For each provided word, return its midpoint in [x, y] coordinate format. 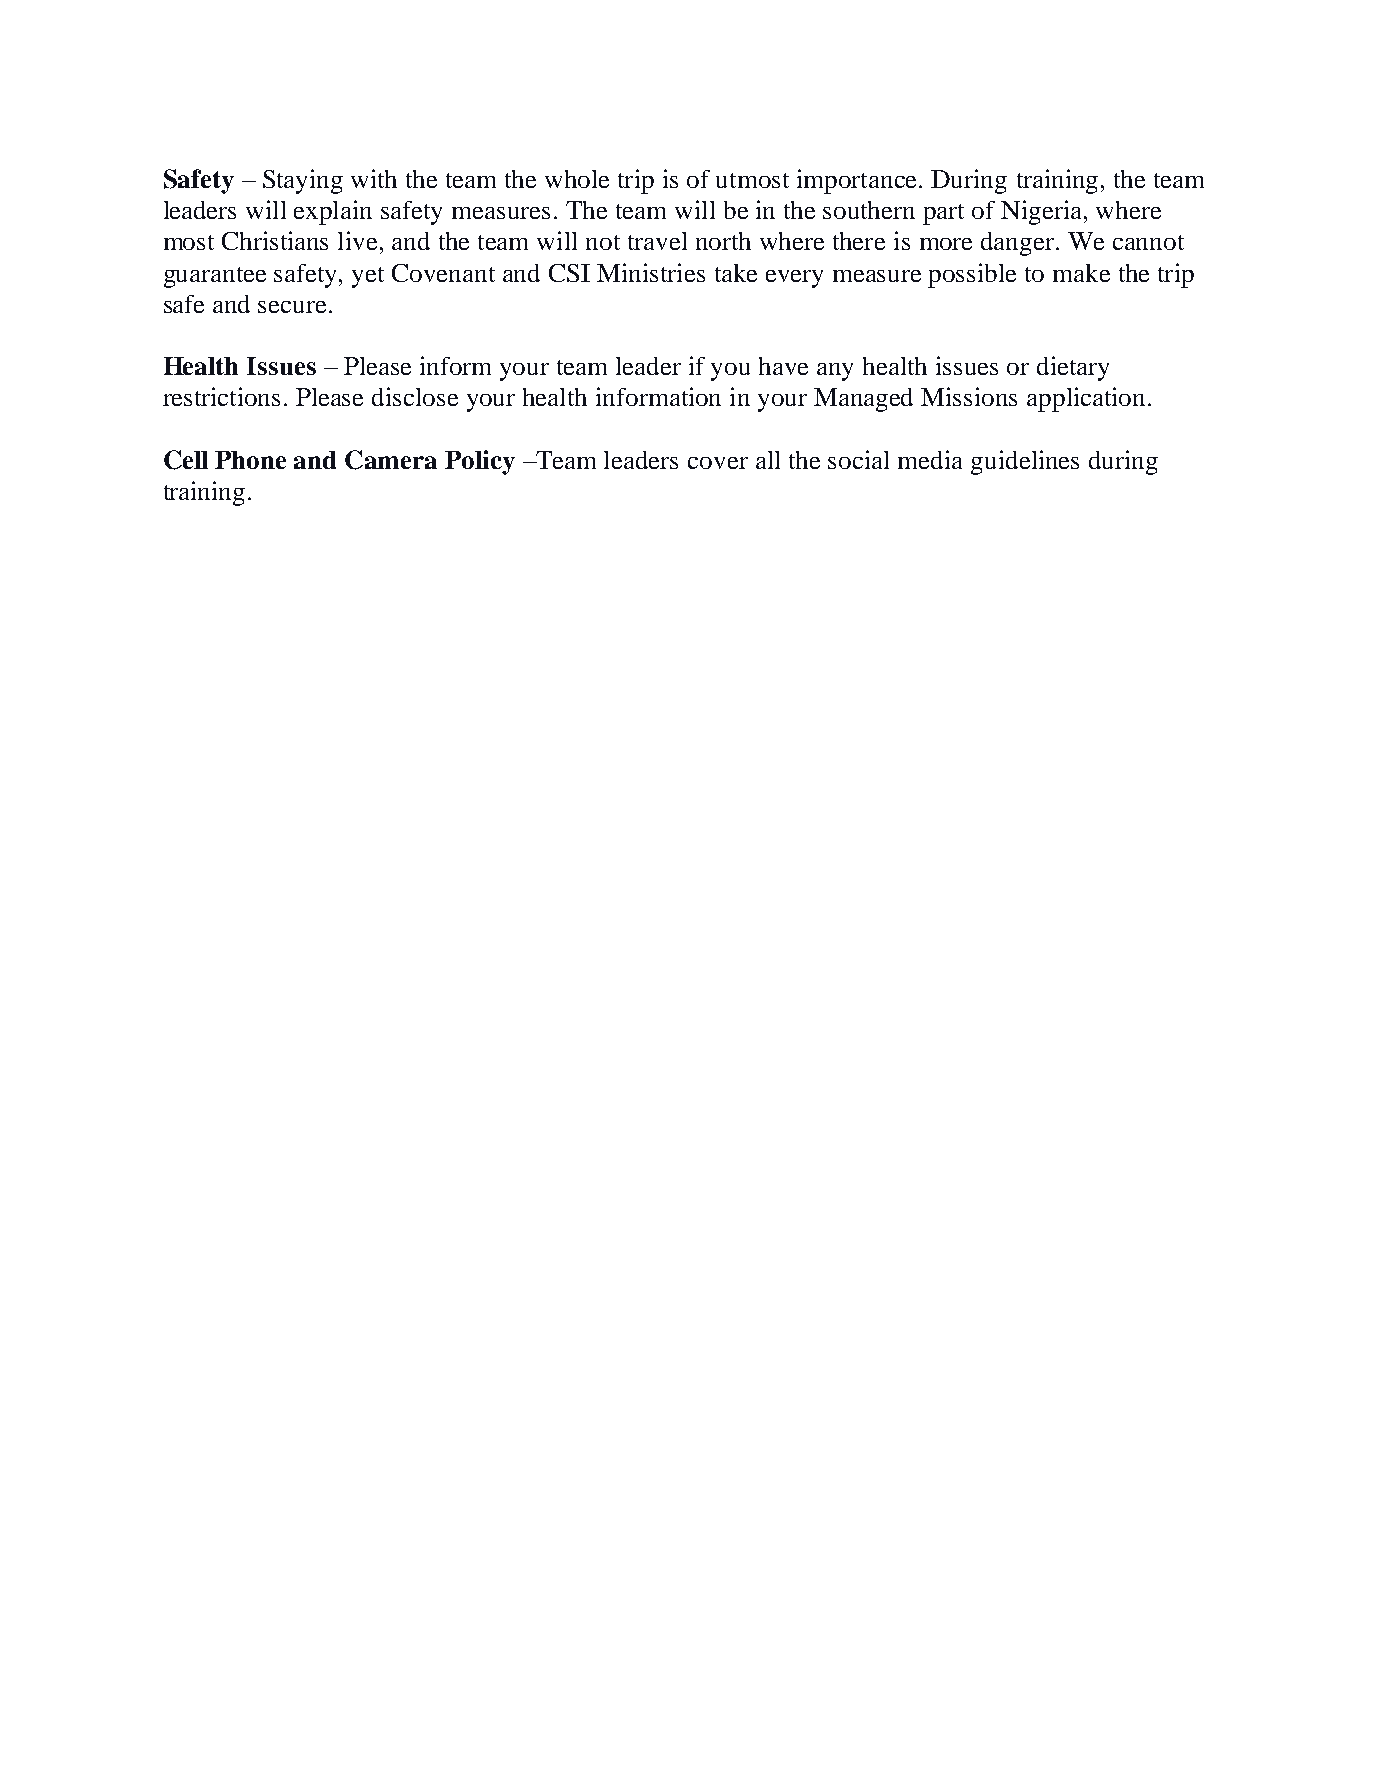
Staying [303, 181]
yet [368, 277]
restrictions [221, 396]
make [1081, 273]
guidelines [1025, 462]
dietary [1073, 368]
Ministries [651, 272]
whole [577, 179]
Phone [250, 460]
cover [718, 463]
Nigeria [1043, 212]
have [783, 366]
